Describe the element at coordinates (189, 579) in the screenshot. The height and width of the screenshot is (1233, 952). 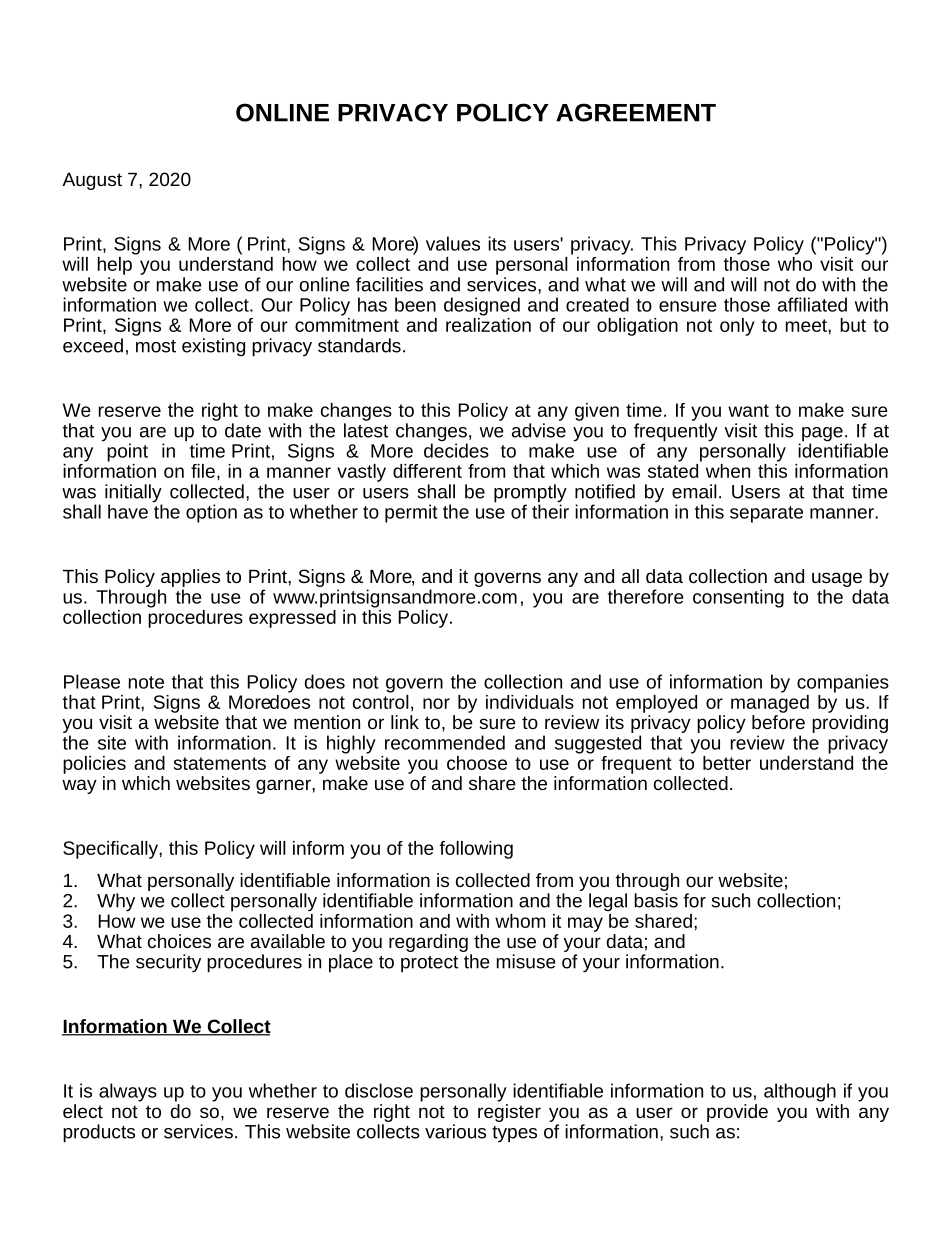
I see `applies` at that location.
